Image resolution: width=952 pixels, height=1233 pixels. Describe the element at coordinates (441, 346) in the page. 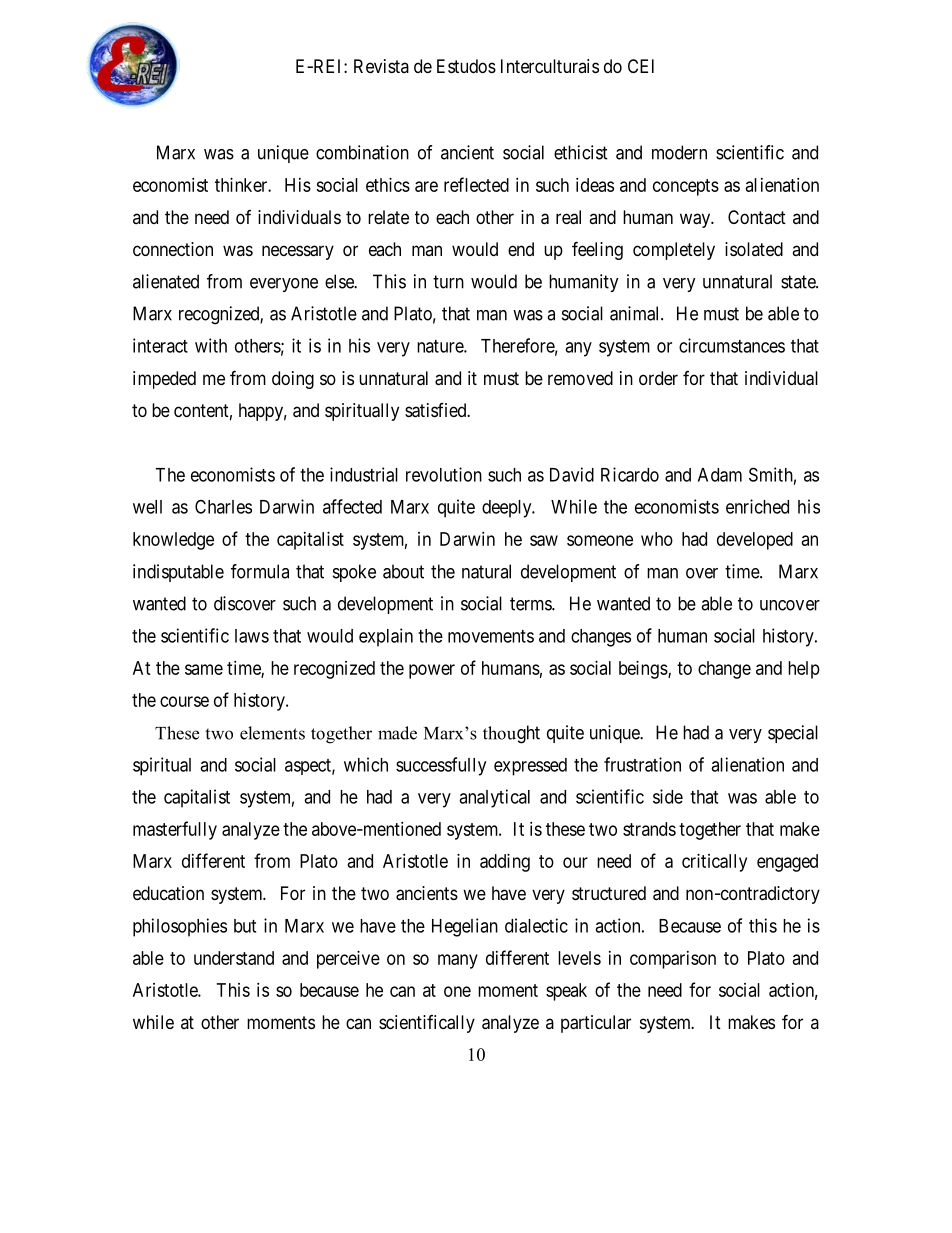

I see `nature` at that location.
